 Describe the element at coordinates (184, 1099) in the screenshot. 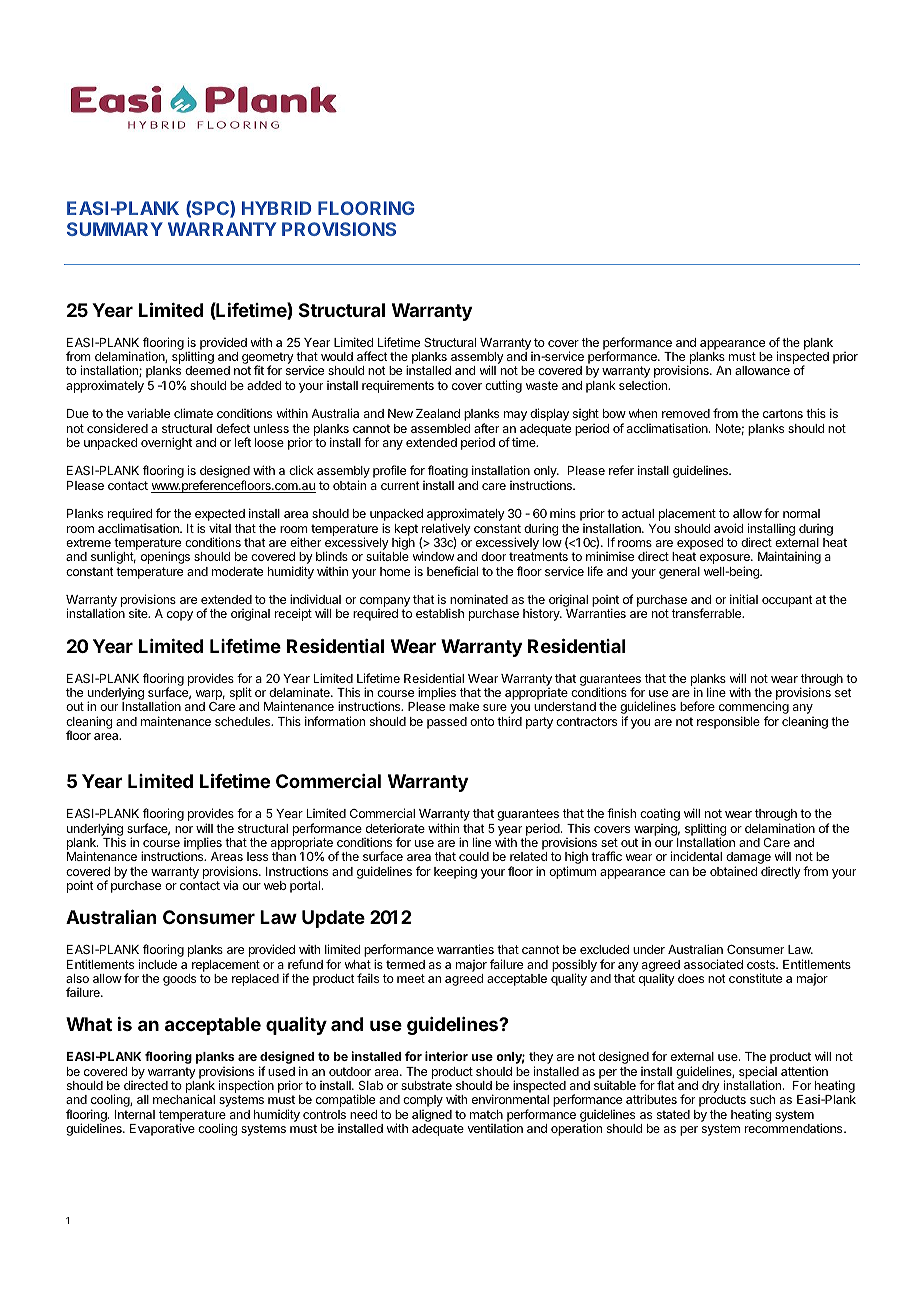

I see `mechanical` at that location.
